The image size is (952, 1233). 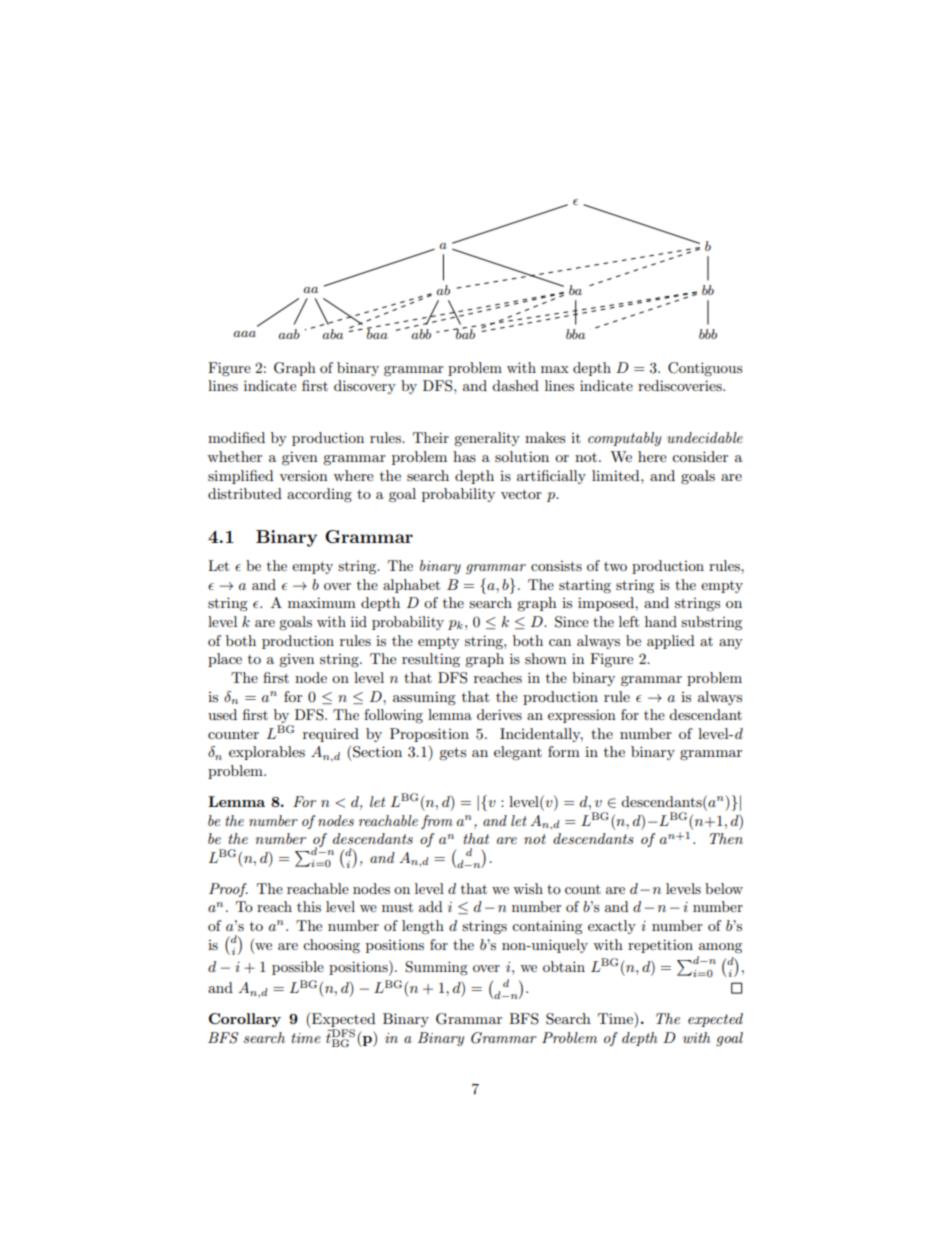 What do you see at coordinates (289, 334) in the page?
I see `aab` at bounding box center [289, 334].
